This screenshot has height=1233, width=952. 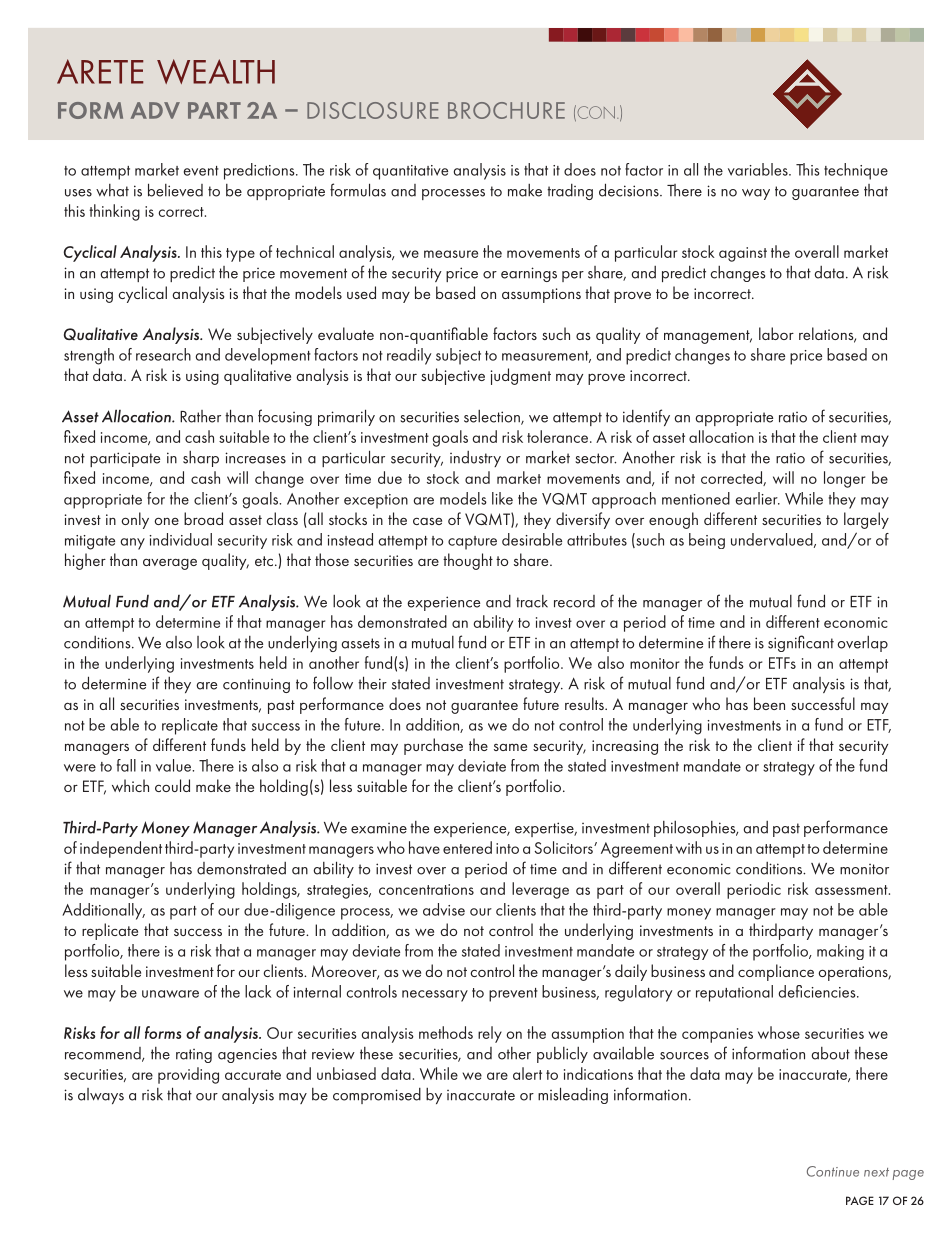 What do you see at coordinates (527, 1073) in the screenshot?
I see `alert` at bounding box center [527, 1073].
